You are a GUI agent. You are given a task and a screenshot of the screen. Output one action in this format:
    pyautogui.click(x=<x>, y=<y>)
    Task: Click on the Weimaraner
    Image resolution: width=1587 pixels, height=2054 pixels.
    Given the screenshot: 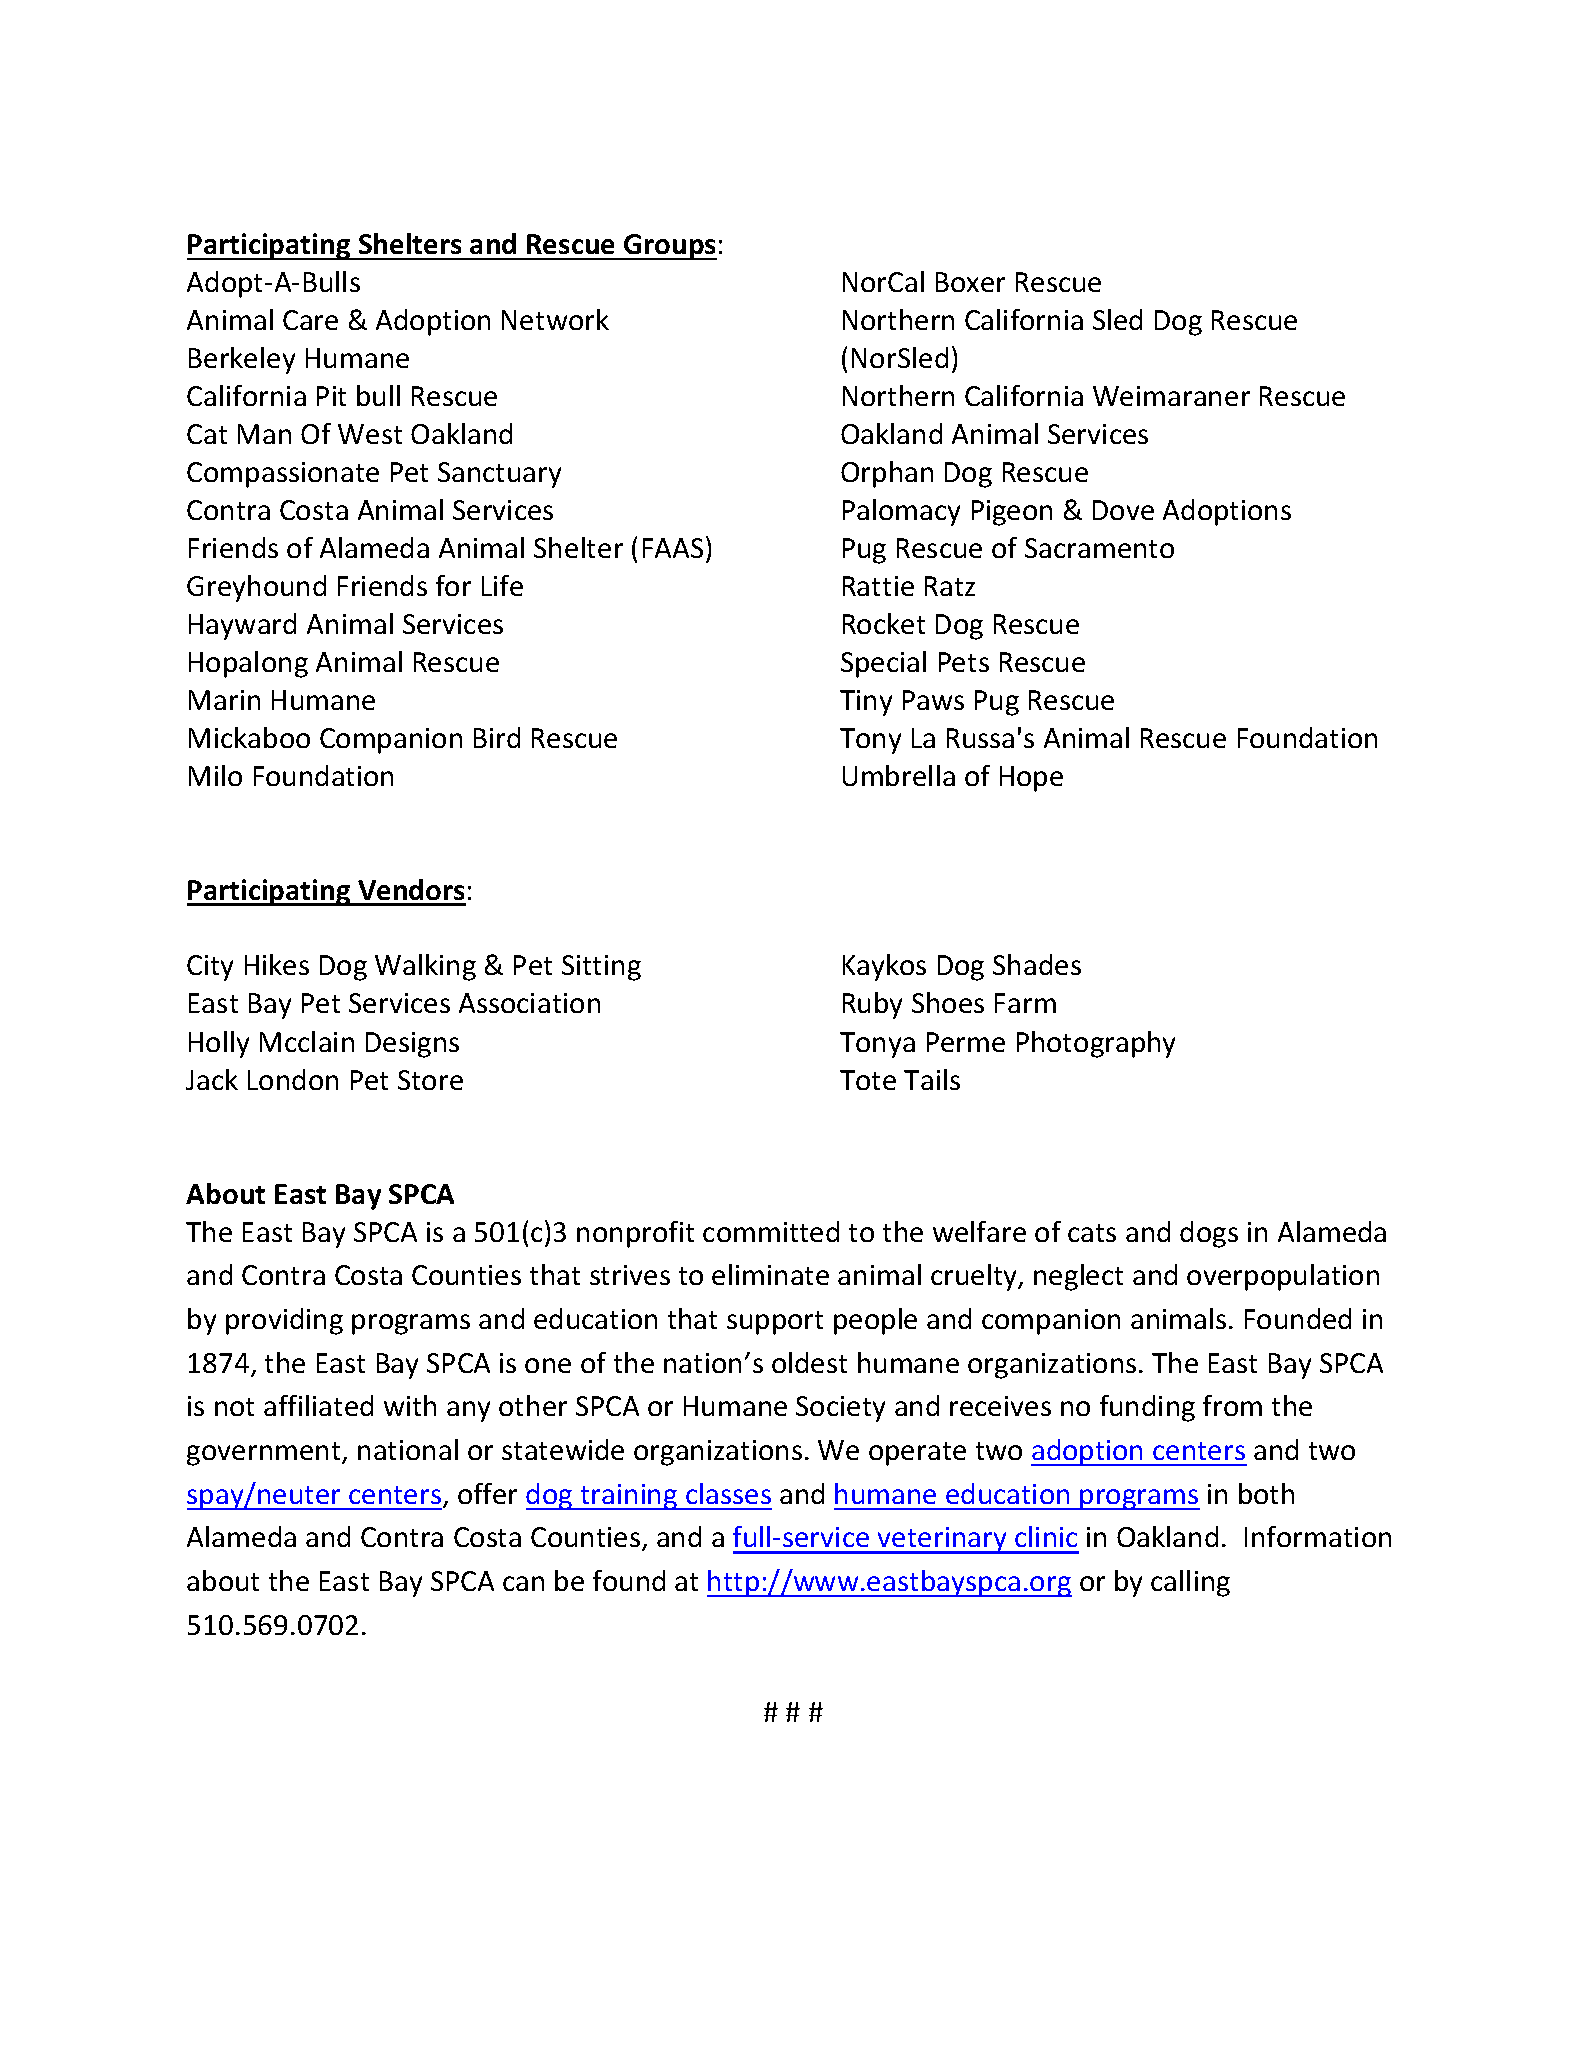 What is the action you would take?
    pyautogui.click(x=1171, y=396)
